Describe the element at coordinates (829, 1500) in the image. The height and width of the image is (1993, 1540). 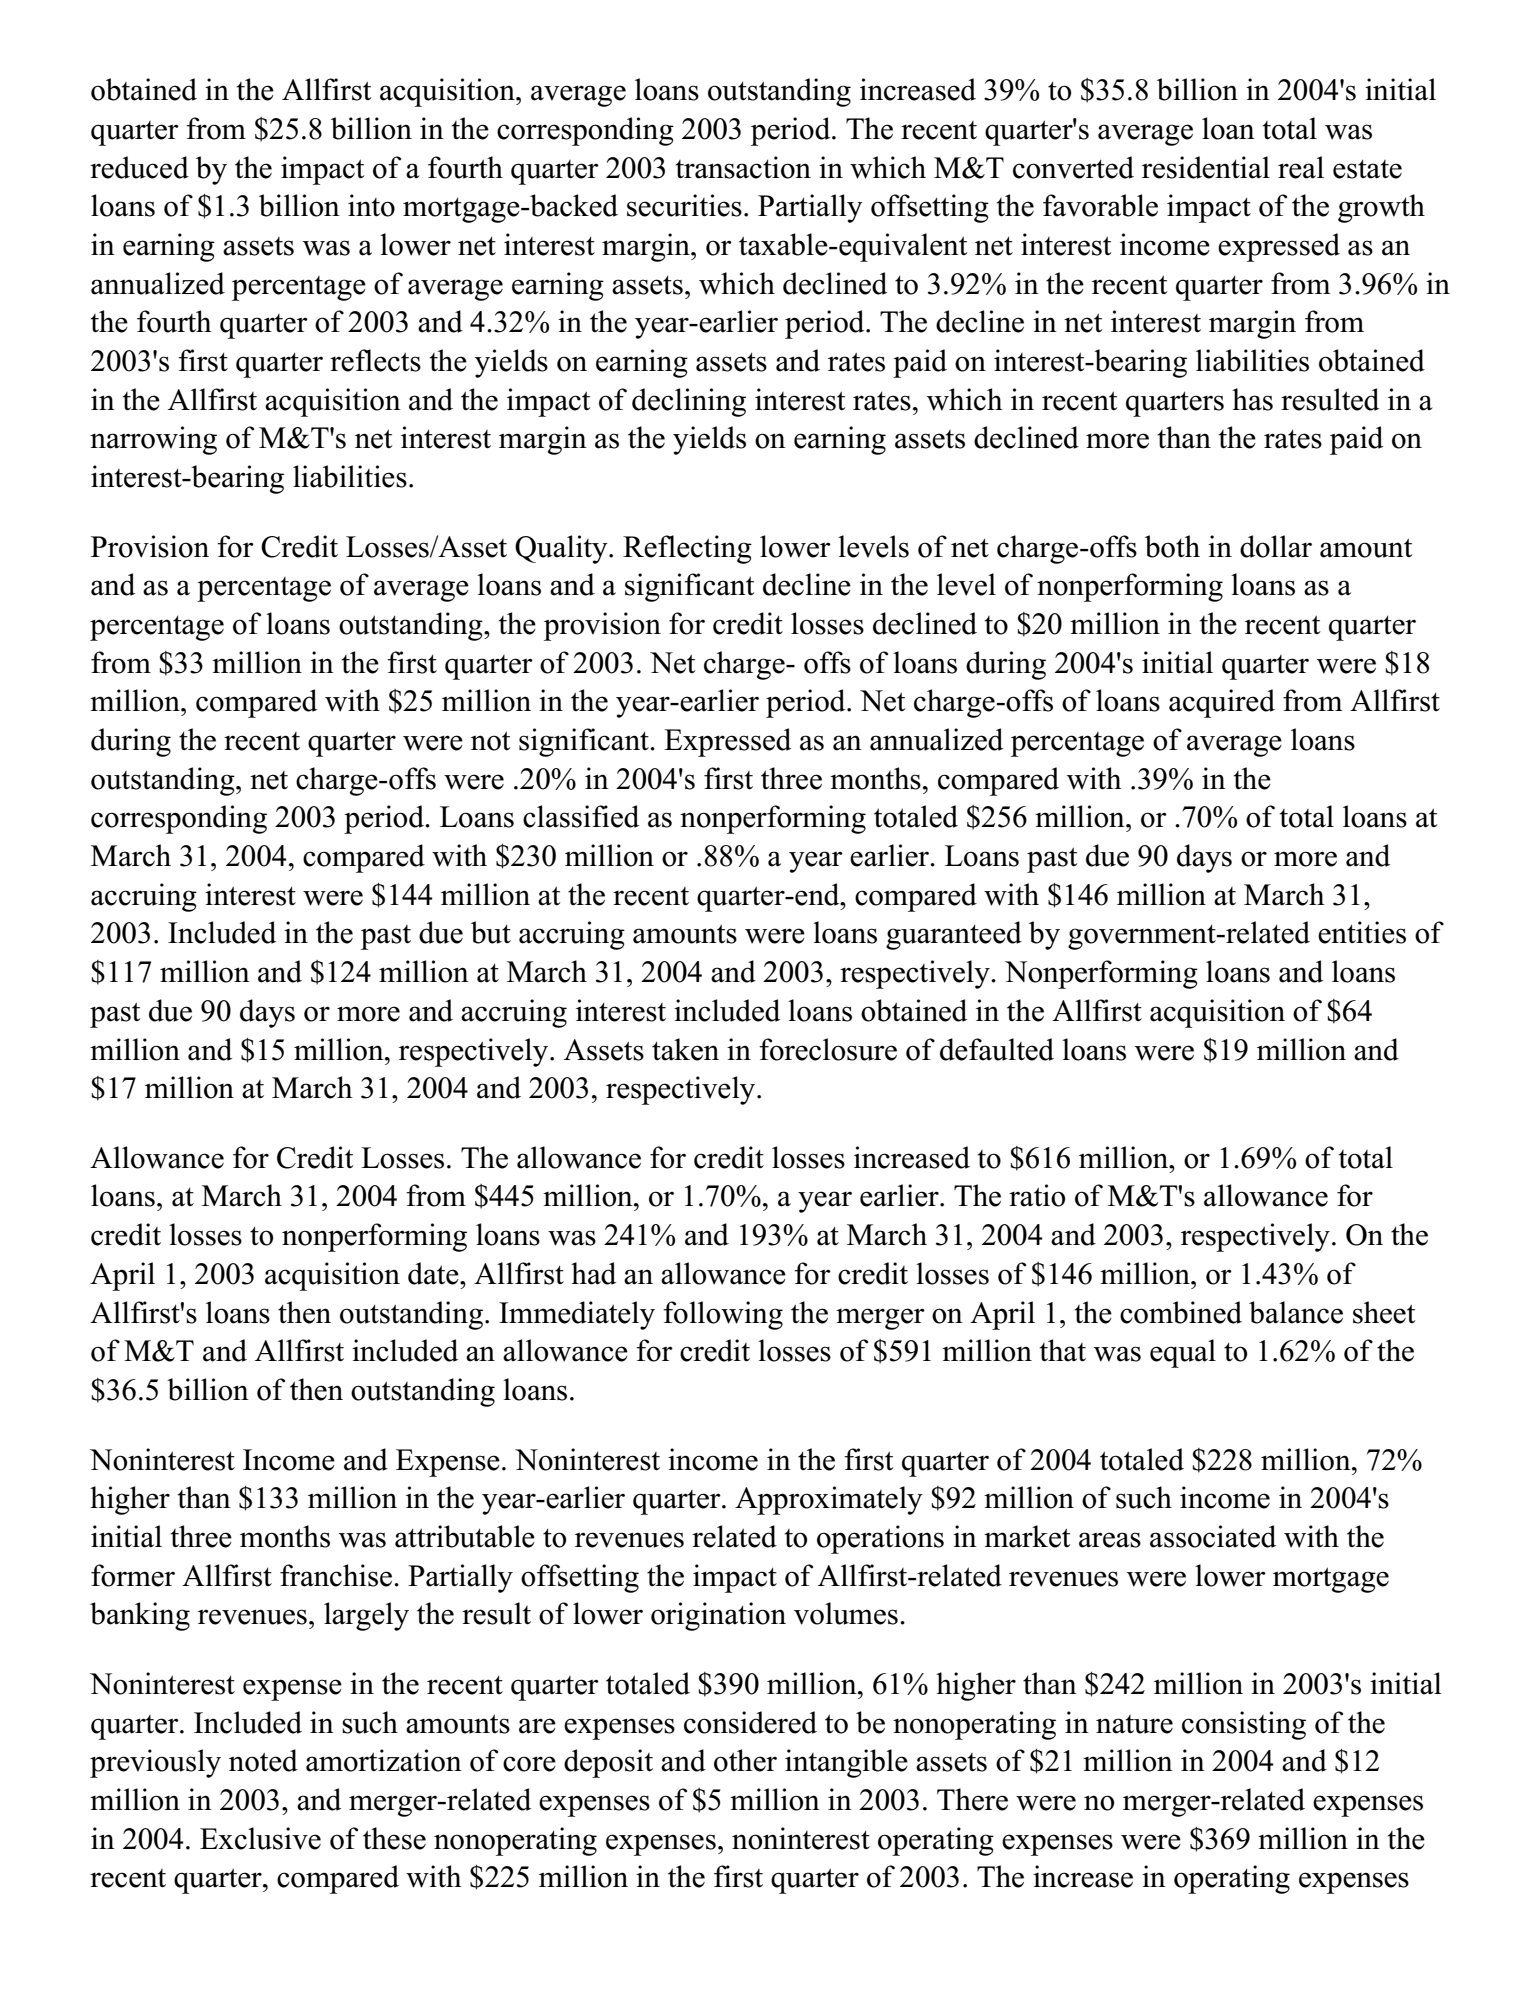
I see `Approximately` at that location.
